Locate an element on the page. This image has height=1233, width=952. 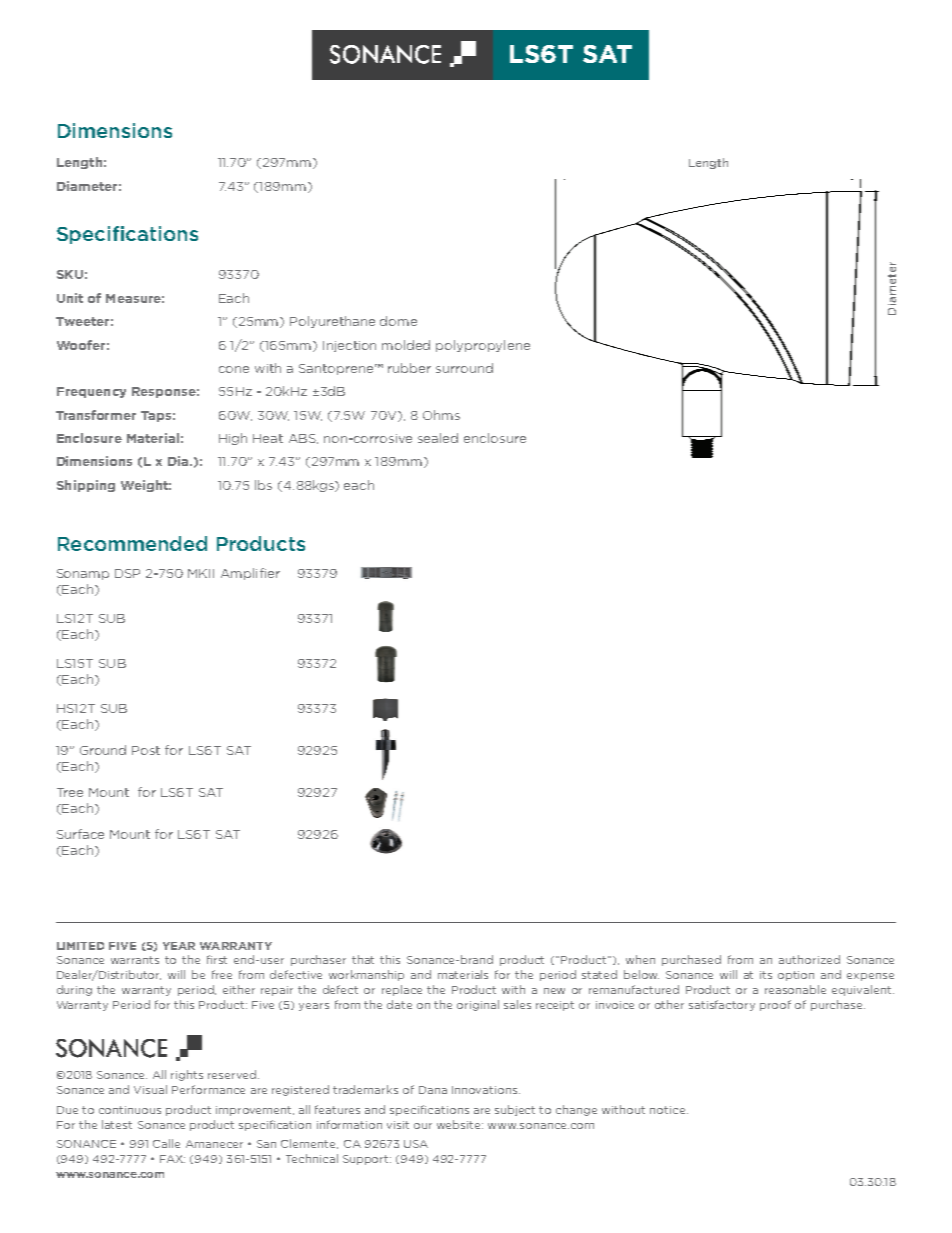
Unit is located at coordinates (70, 298).
